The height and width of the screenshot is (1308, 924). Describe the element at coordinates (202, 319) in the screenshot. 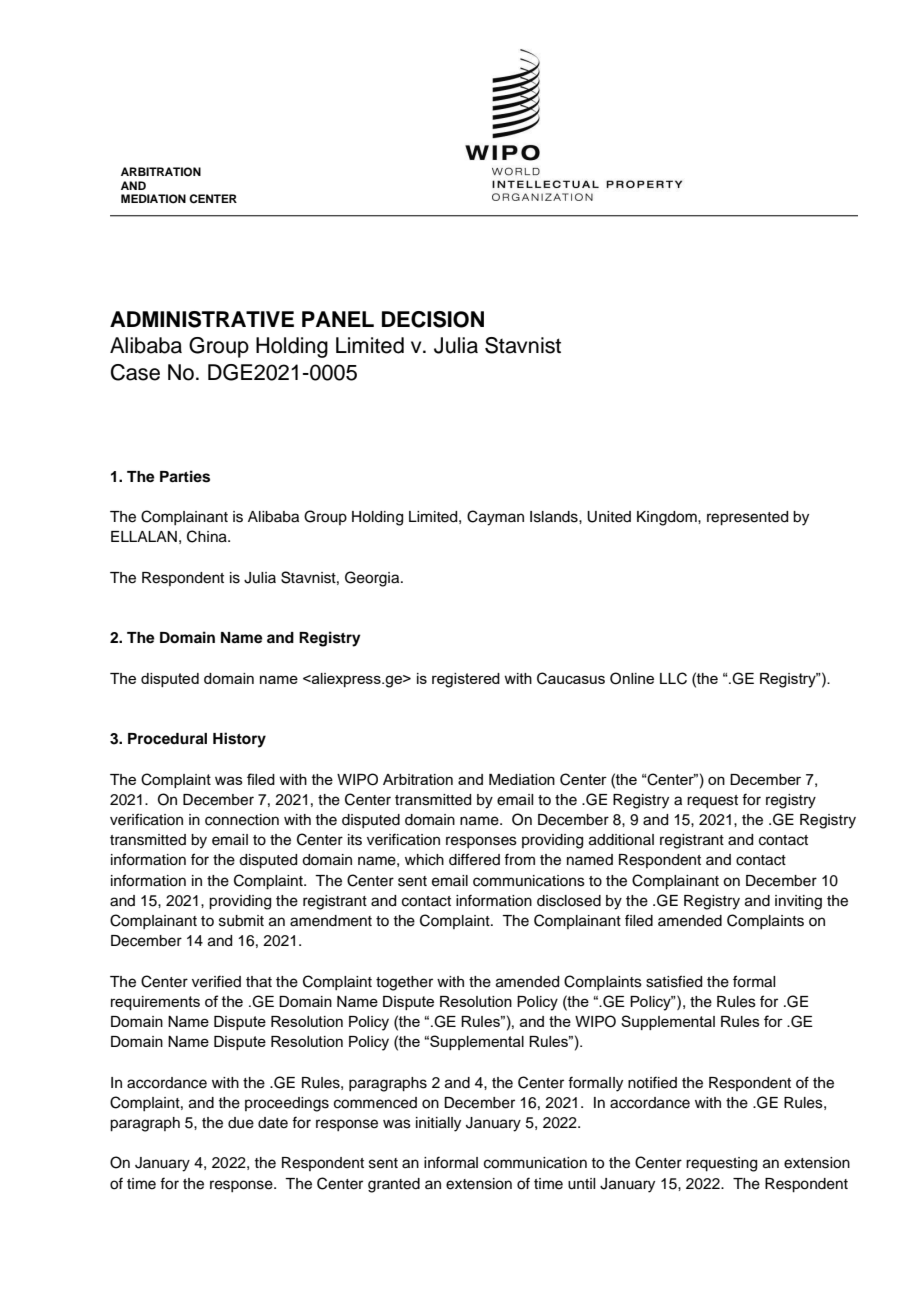

I see `ADMINISTRATIVE` at that location.
